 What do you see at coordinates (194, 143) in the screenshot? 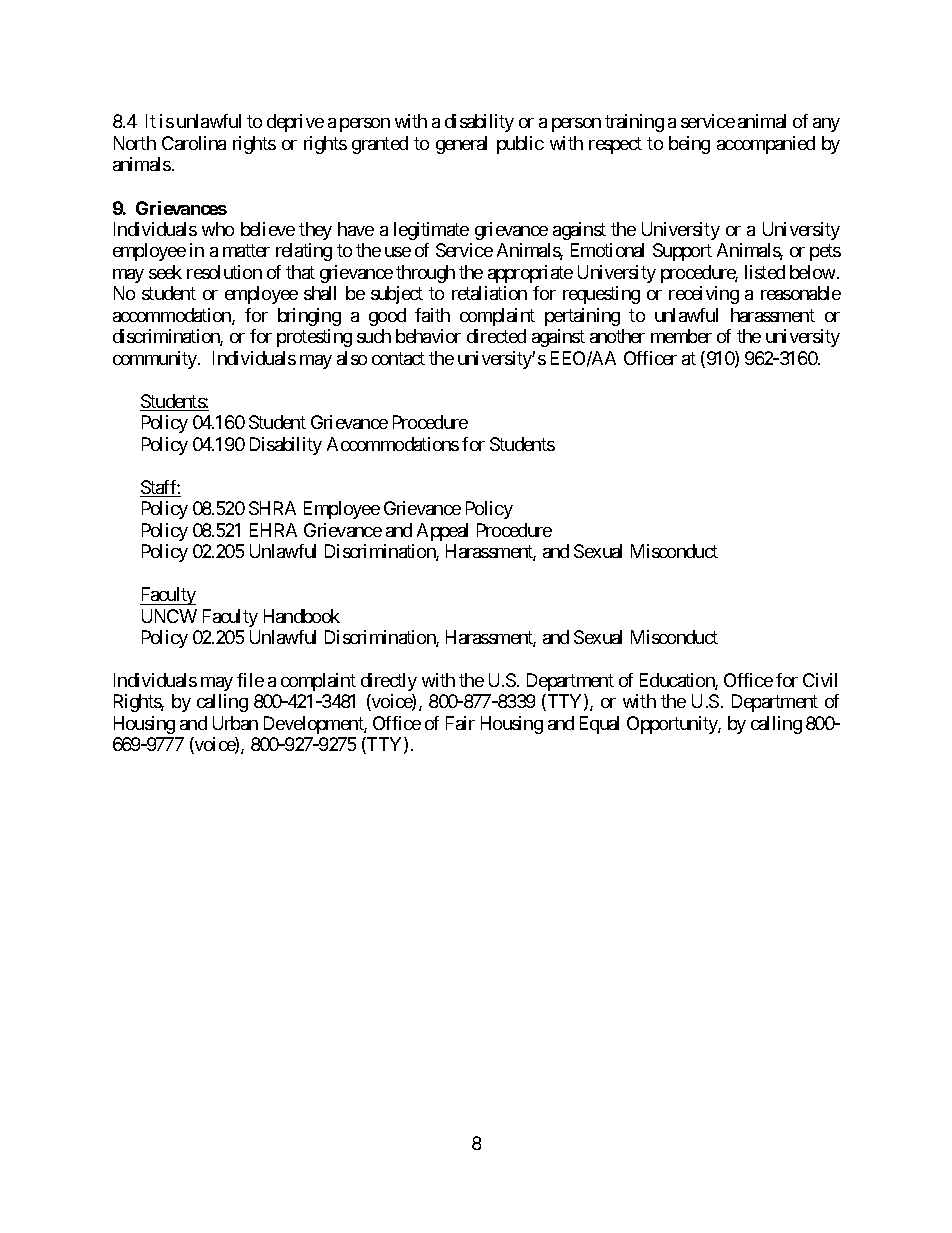
I see `Carolina` at bounding box center [194, 143].
